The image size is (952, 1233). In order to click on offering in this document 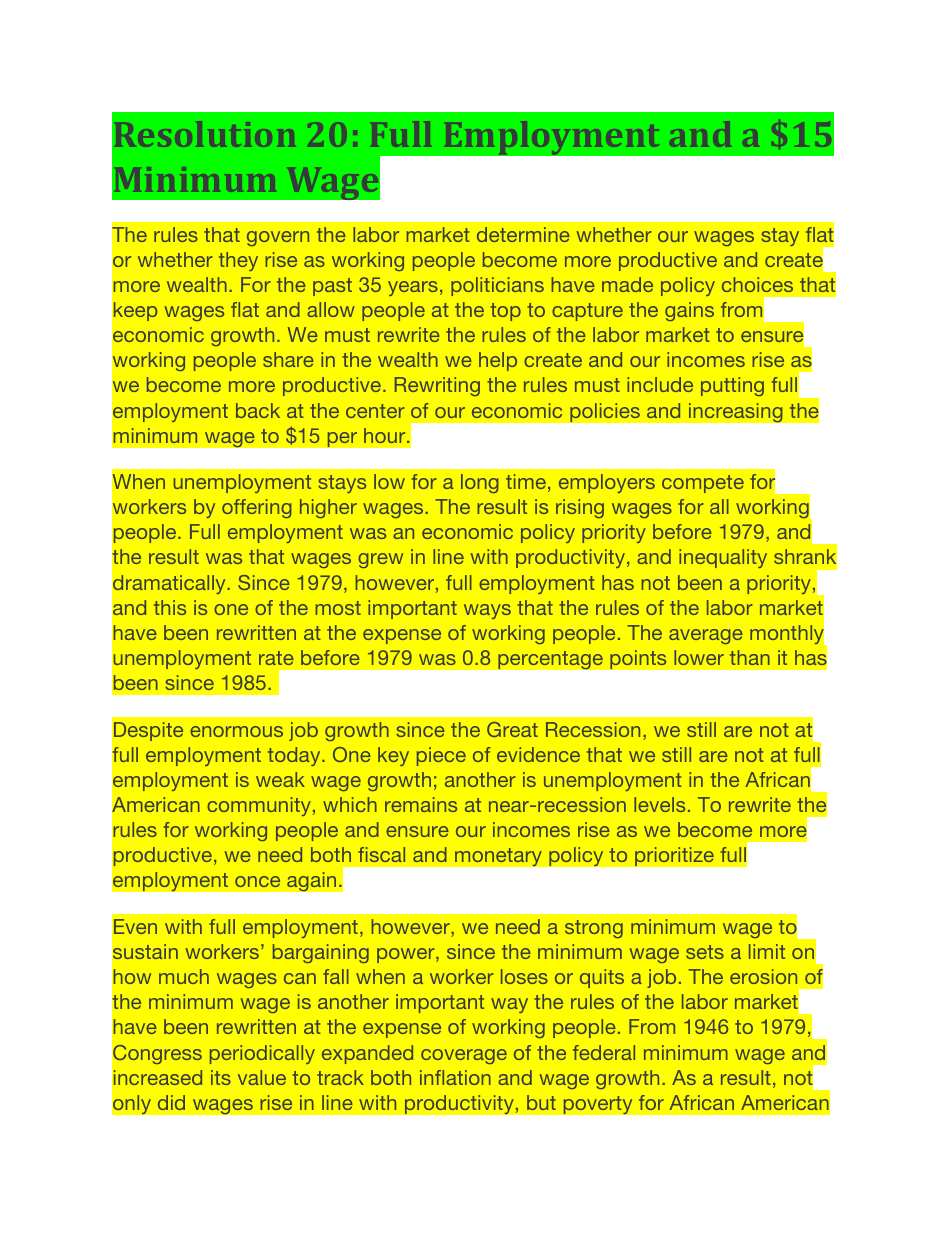, I will do `click(256, 508)`.
